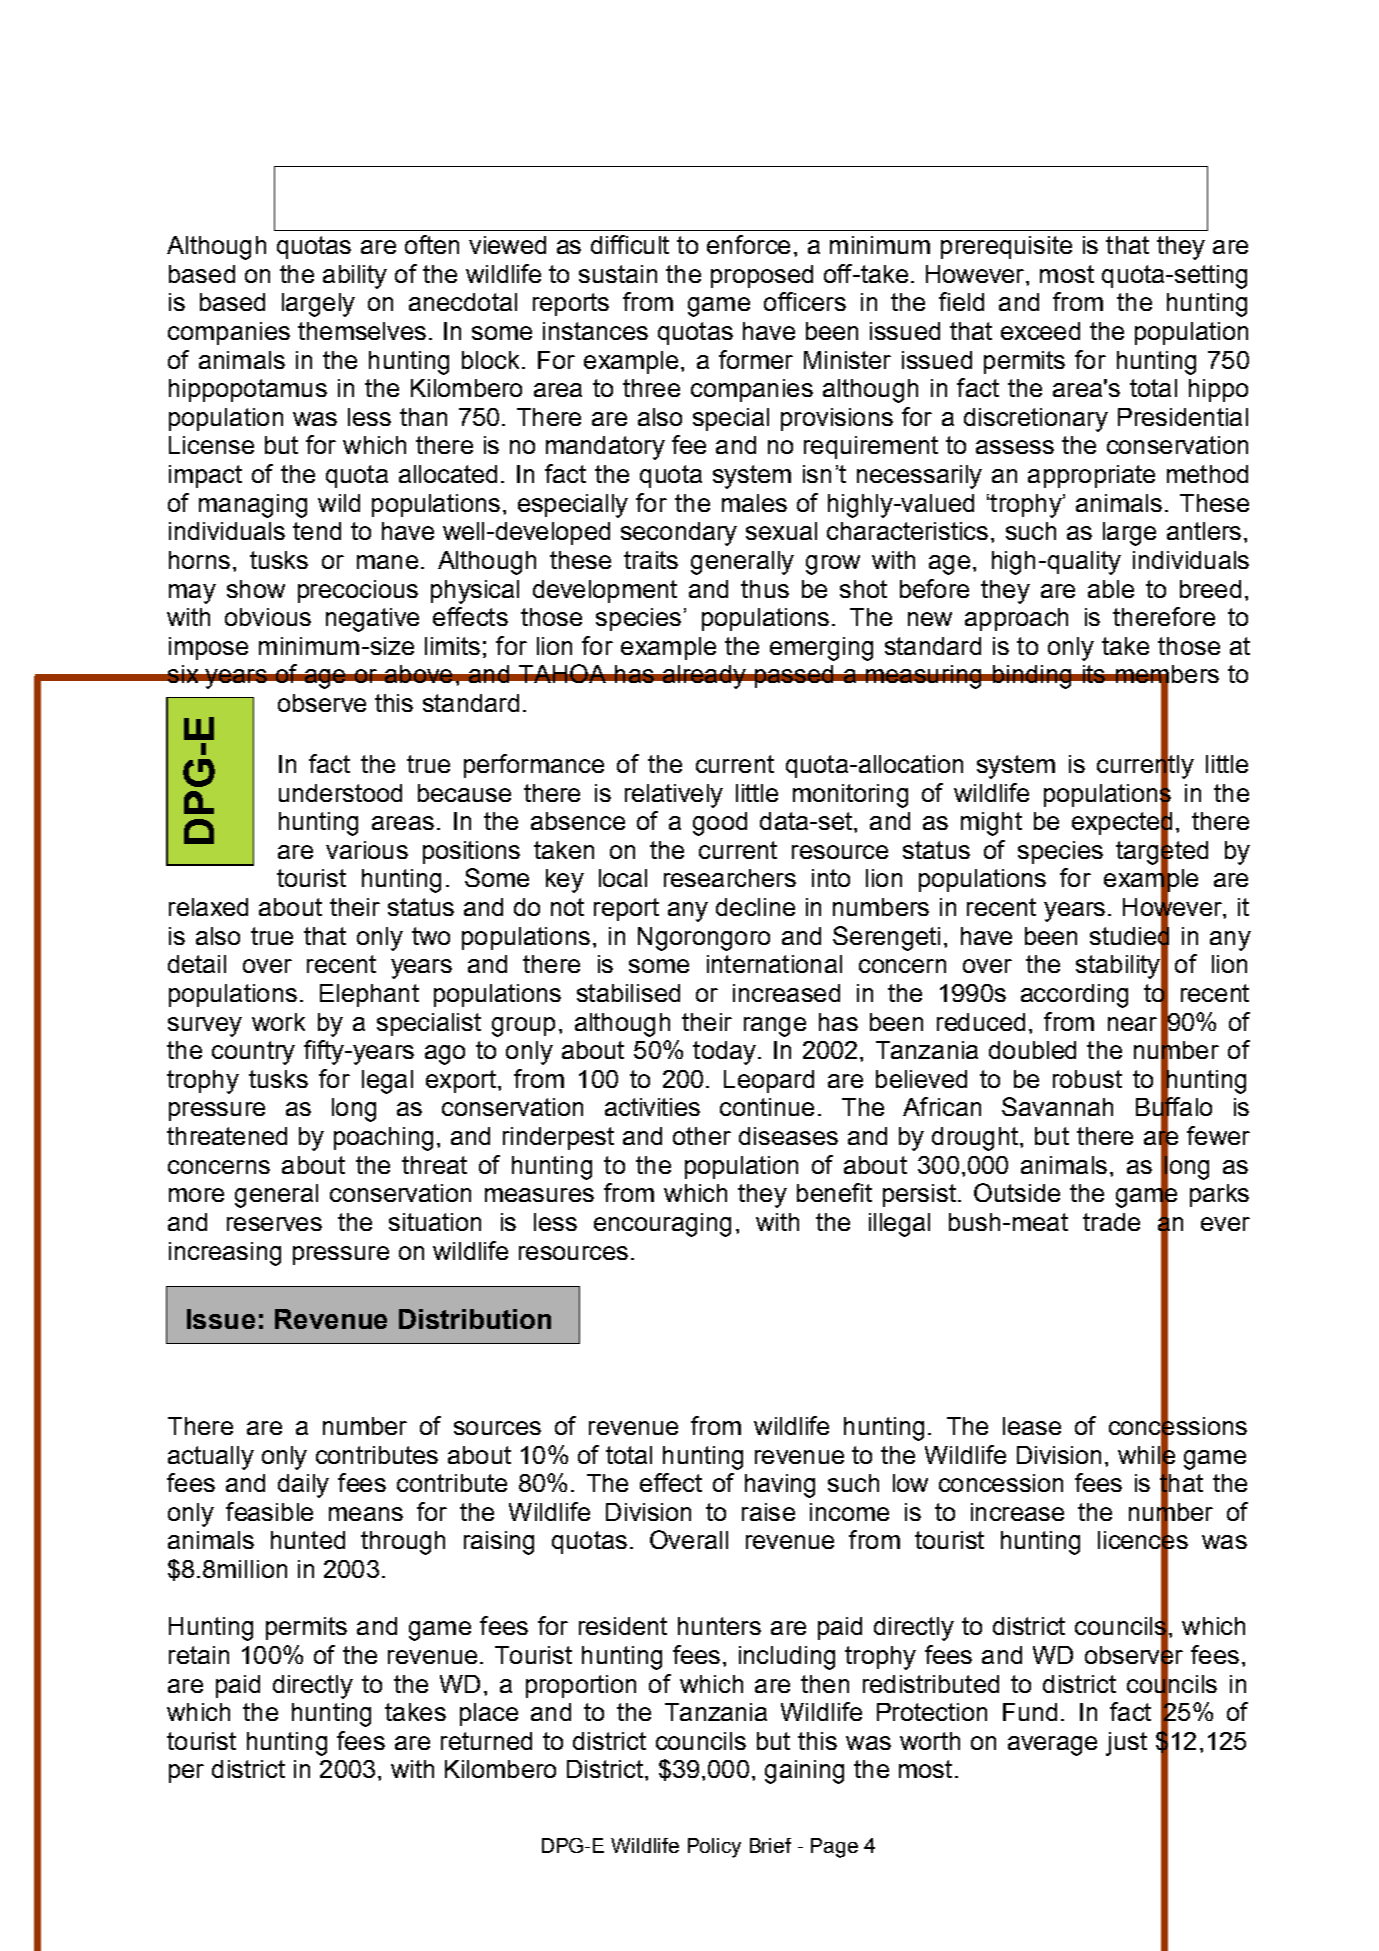  What do you see at coordinates (662, 1225) in the page?
I see `encouraging` at bounding box center [662, 1225].
